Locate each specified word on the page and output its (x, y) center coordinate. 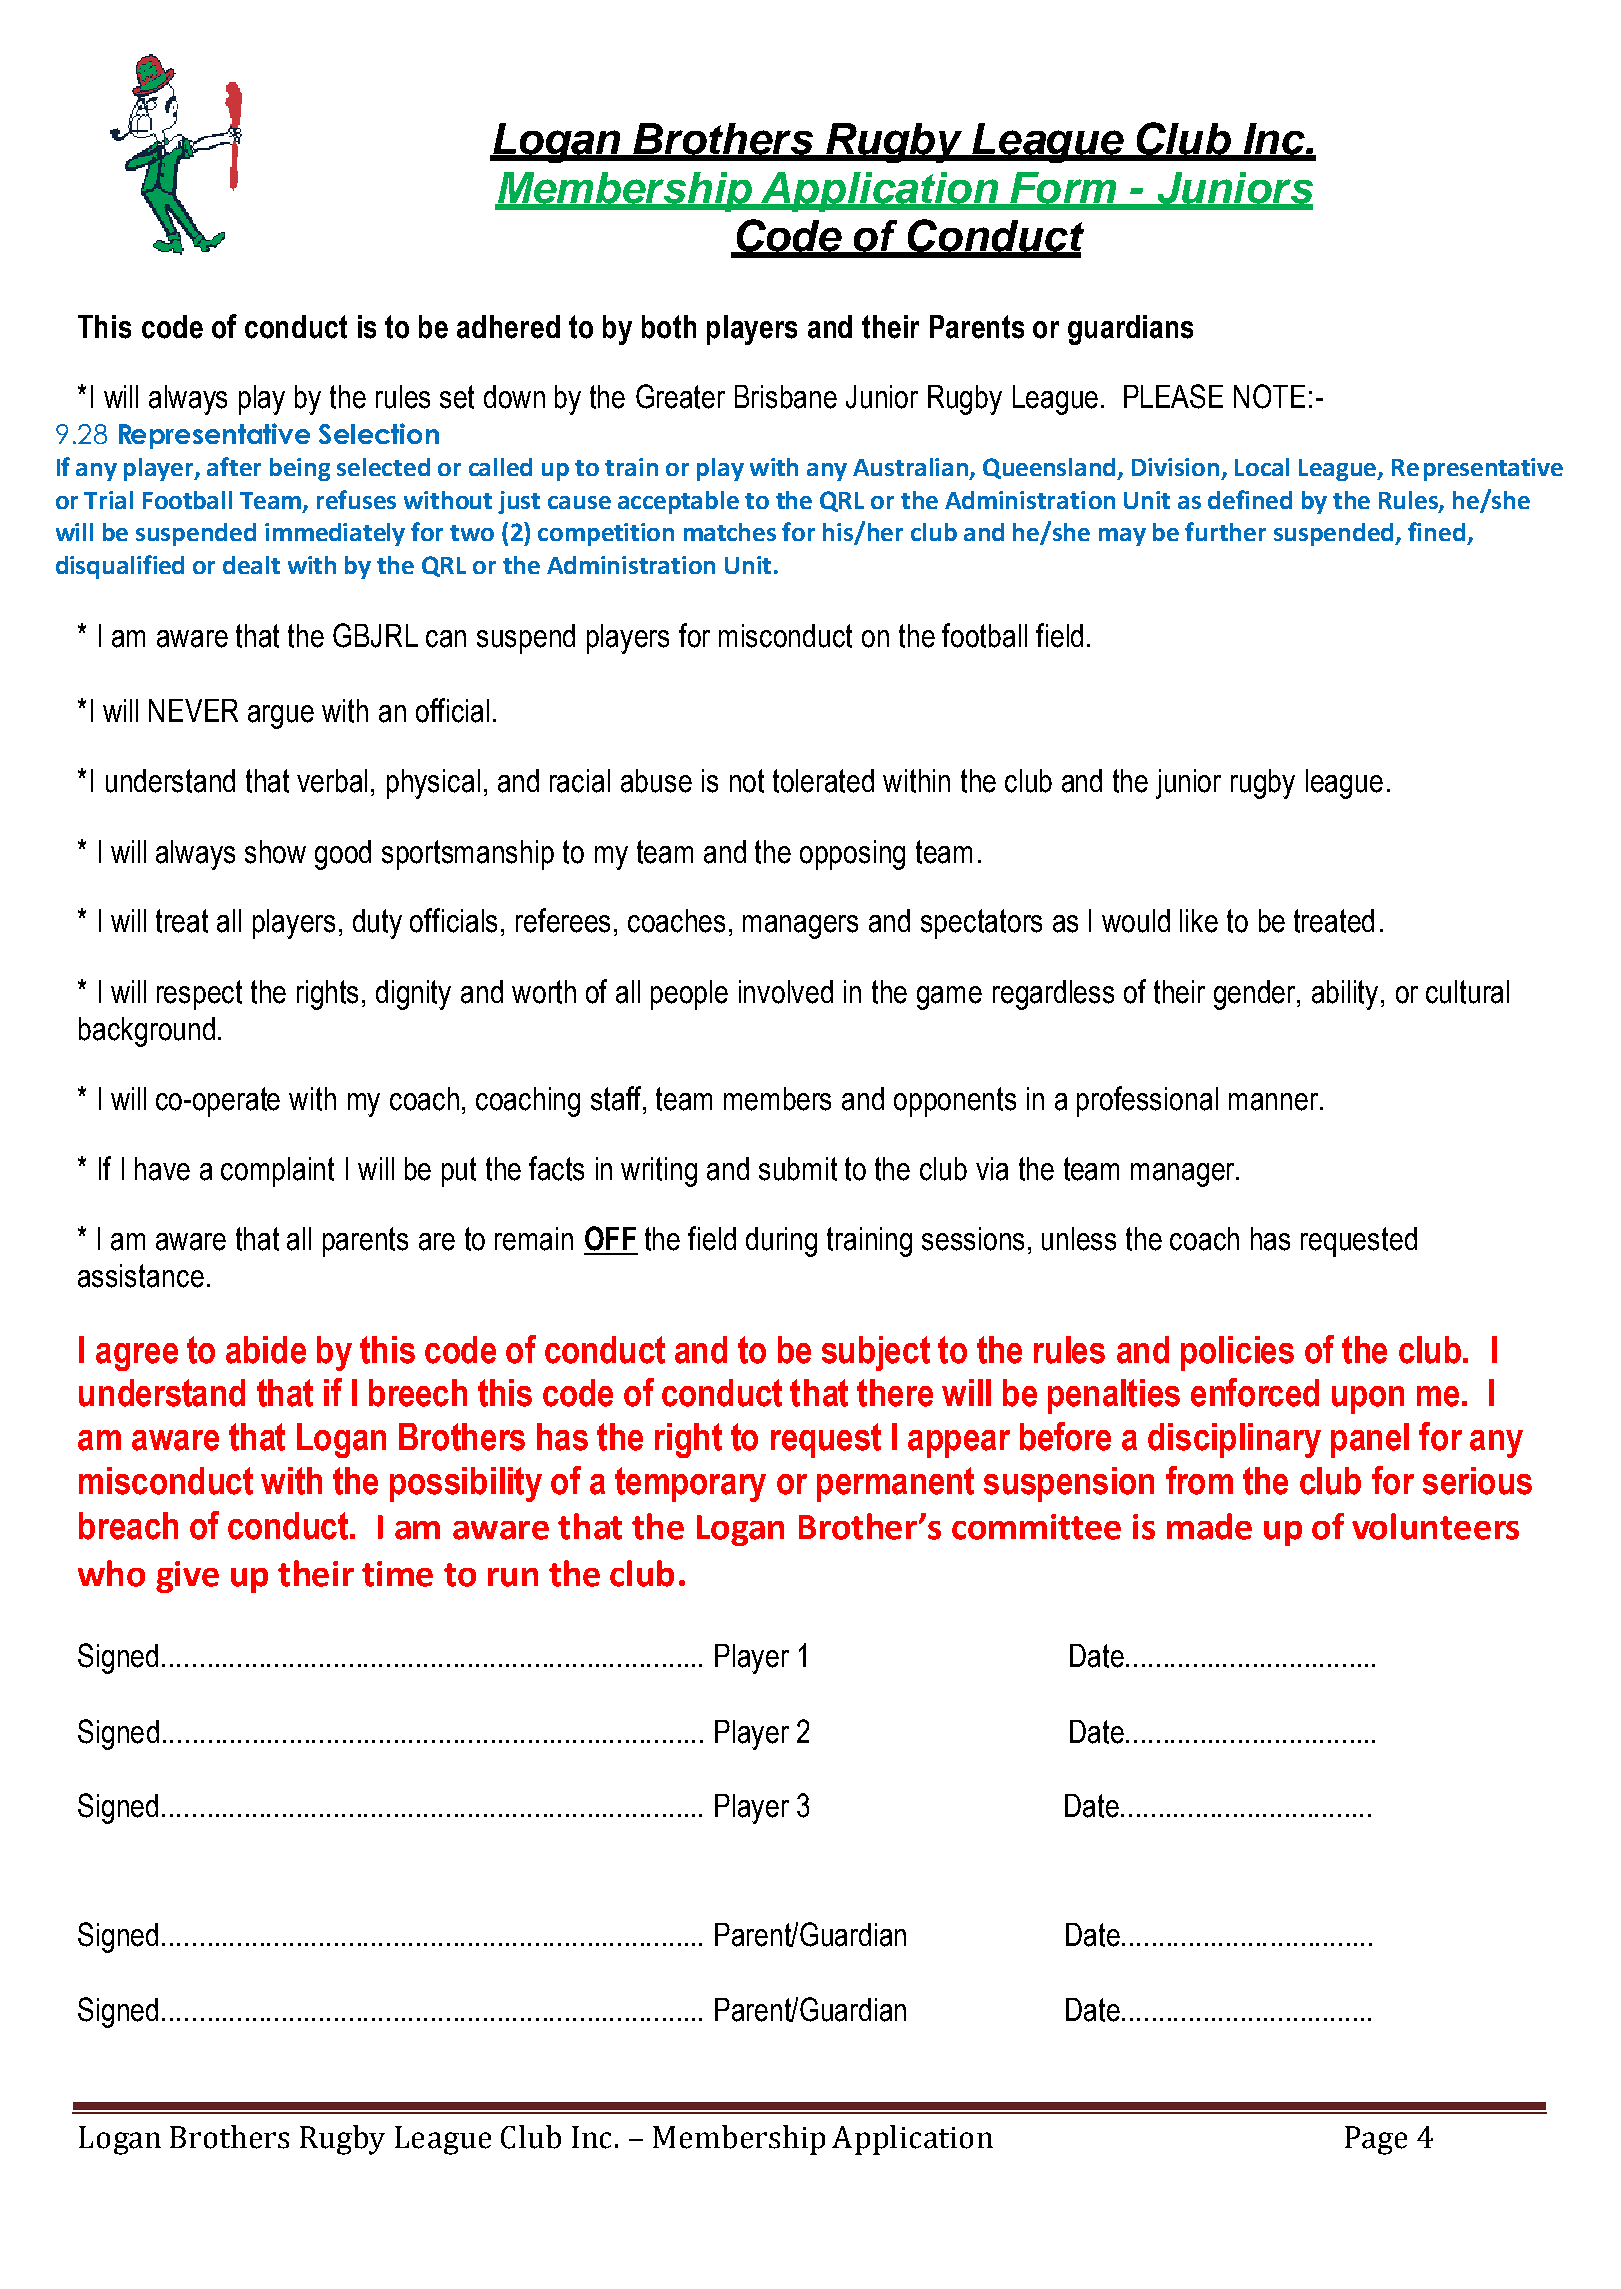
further (1225, 531)
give (187, 1577)
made (1209, 1526)
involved (786, 992)
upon (1368, 1400)
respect (199, 995)
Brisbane (786, 397)
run (513, 1577)
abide (266, 1350)
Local (1262, 467)
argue (281, 717)
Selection (379, 433)
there (895, 1393)
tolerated (823, 781)
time (397, 1574)
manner (1273, 1102)
